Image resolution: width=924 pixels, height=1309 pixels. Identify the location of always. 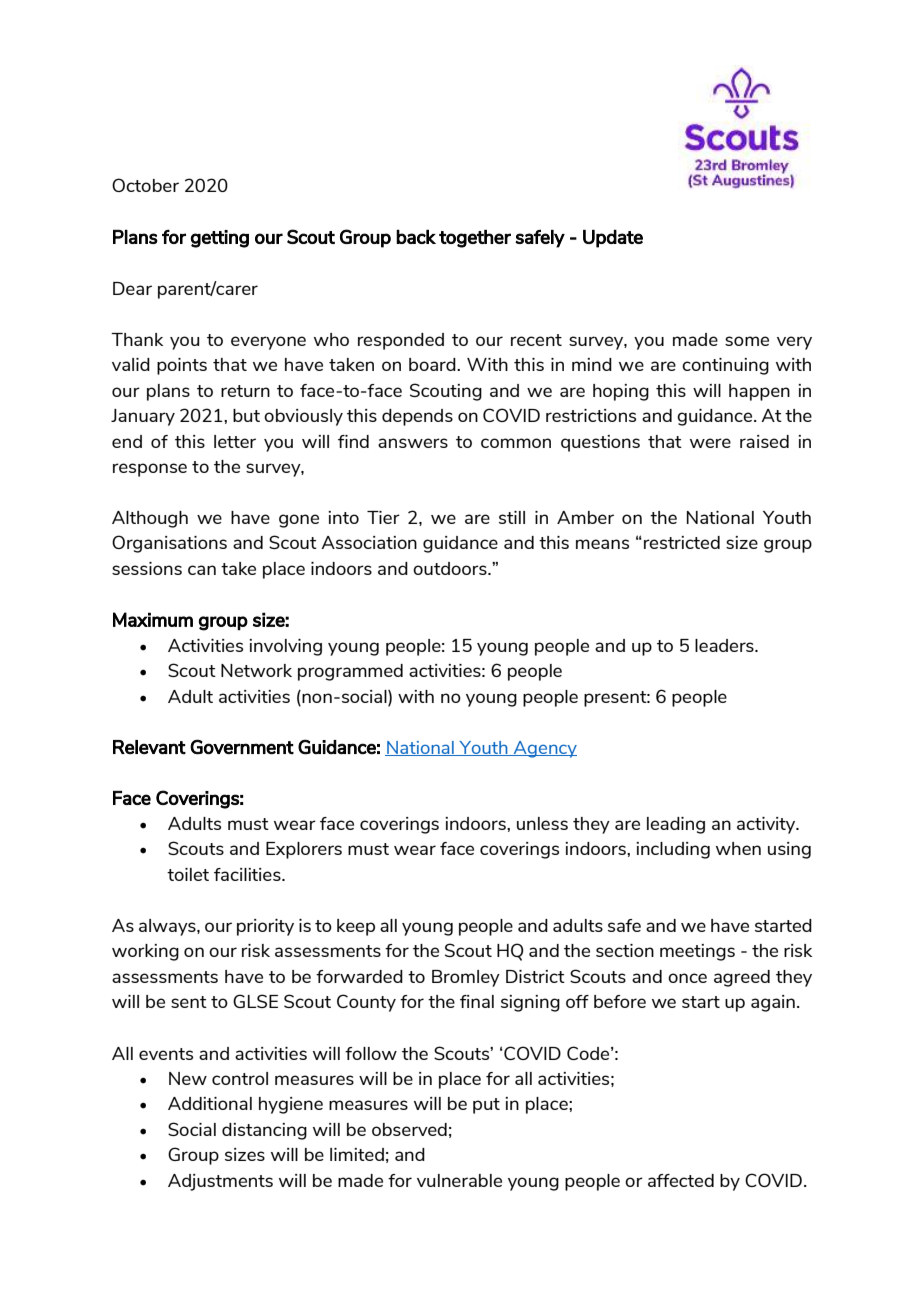
(168, 927).
